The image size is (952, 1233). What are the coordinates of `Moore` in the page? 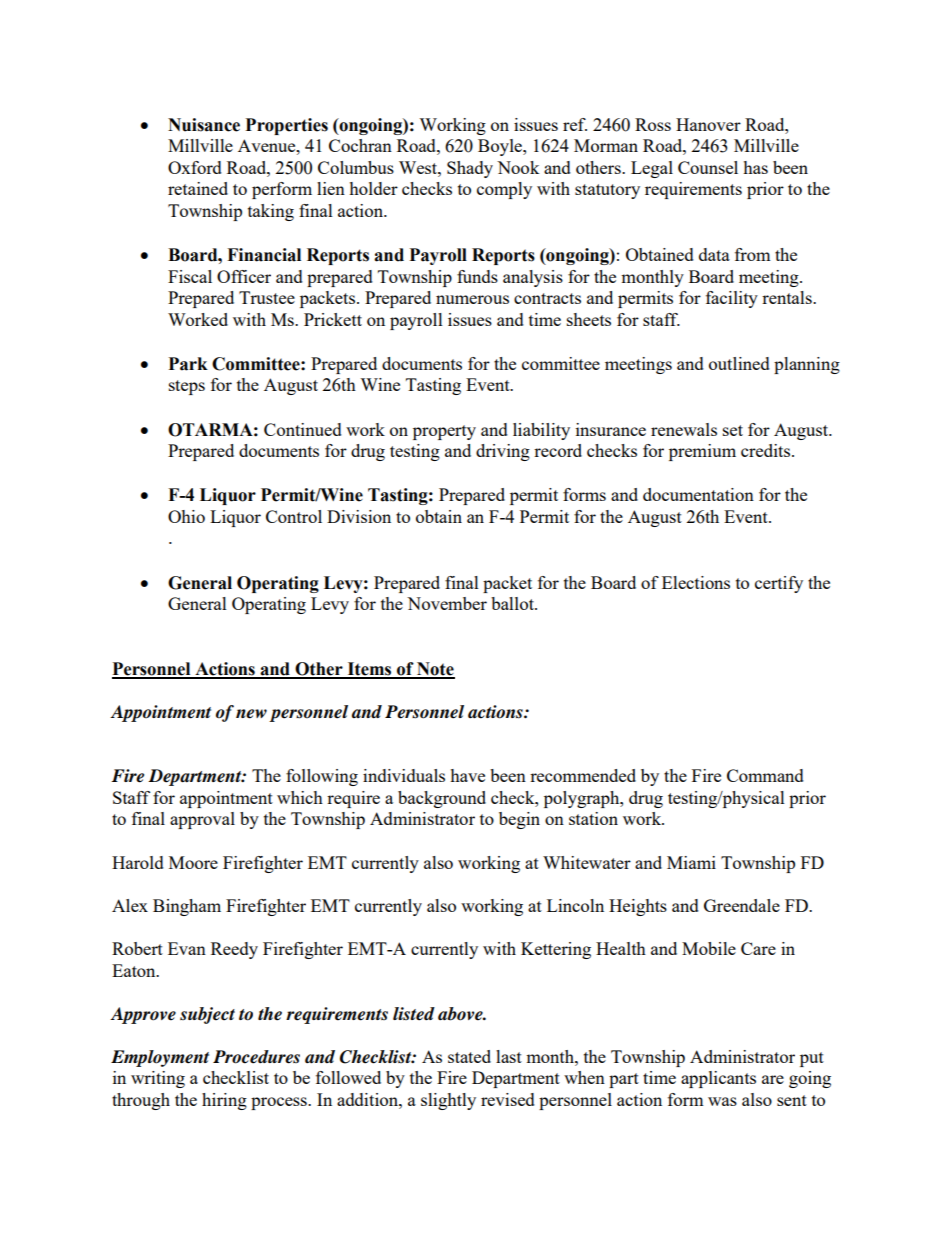 It's located at (193, 862).
